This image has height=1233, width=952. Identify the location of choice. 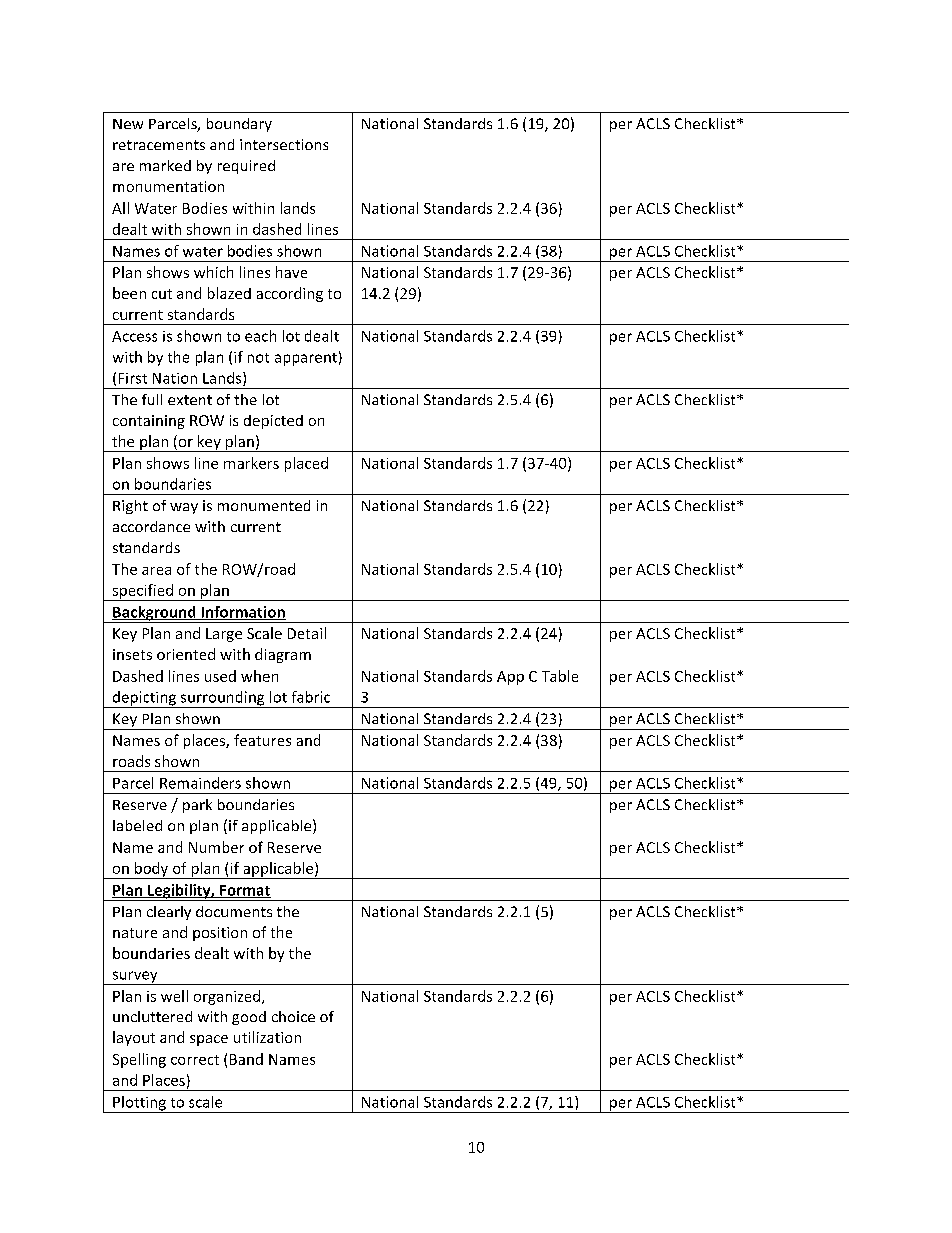
(293, 1016).
